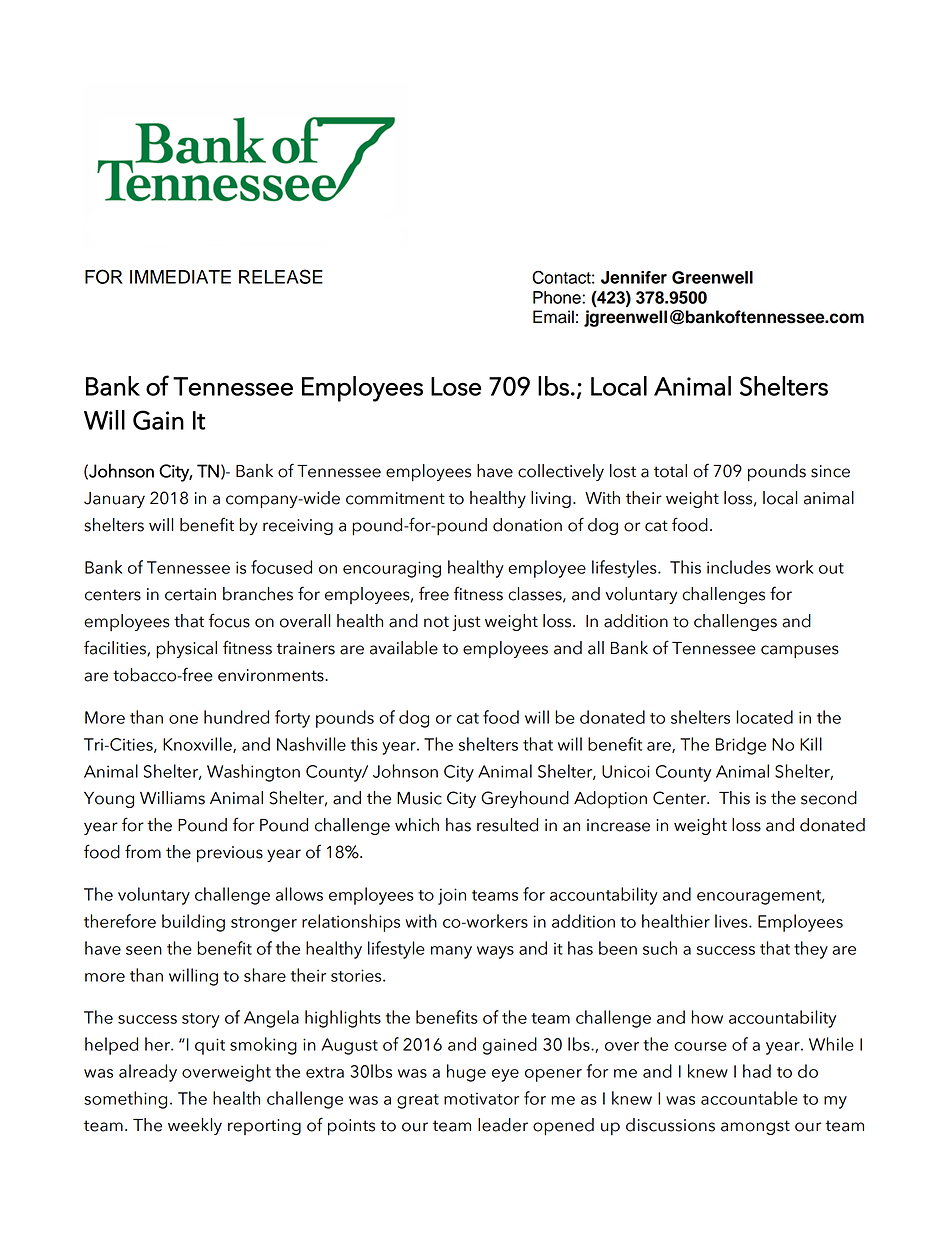 This screenshot has width=952, height=1233. I want to click on weekly, so click(195, 1126).
